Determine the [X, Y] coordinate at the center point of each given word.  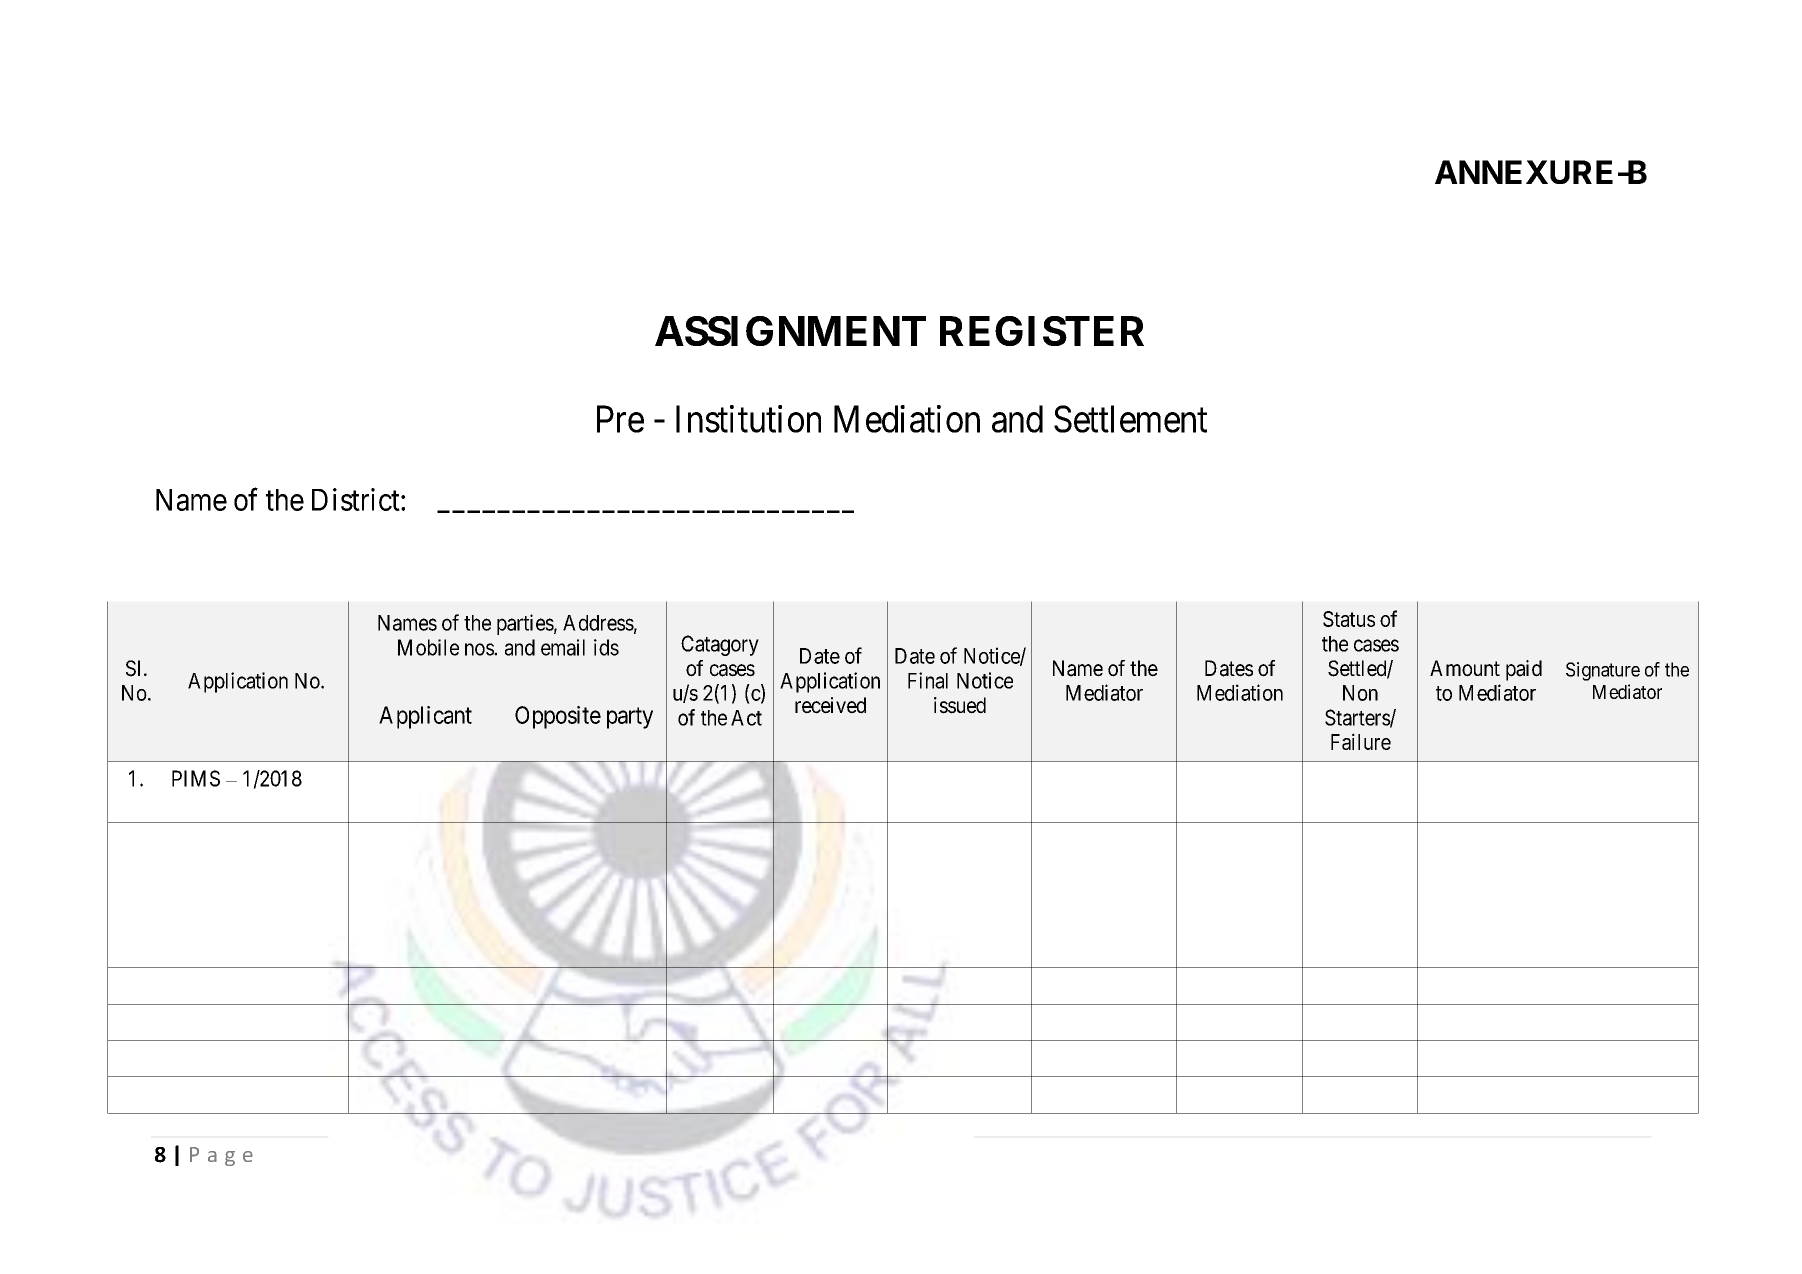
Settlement [1130, 419]
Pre [620, 419]
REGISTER [1042, 331]
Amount [1465, 668]
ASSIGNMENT [790, 331]
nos [480, 649]
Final [928, 680]
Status [1349, 619]
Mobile [428, 647]
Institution [748, 419]
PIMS [196, 778]
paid [1524, 670]
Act [746, 718]
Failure [1361, 741]
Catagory [720, 645]
